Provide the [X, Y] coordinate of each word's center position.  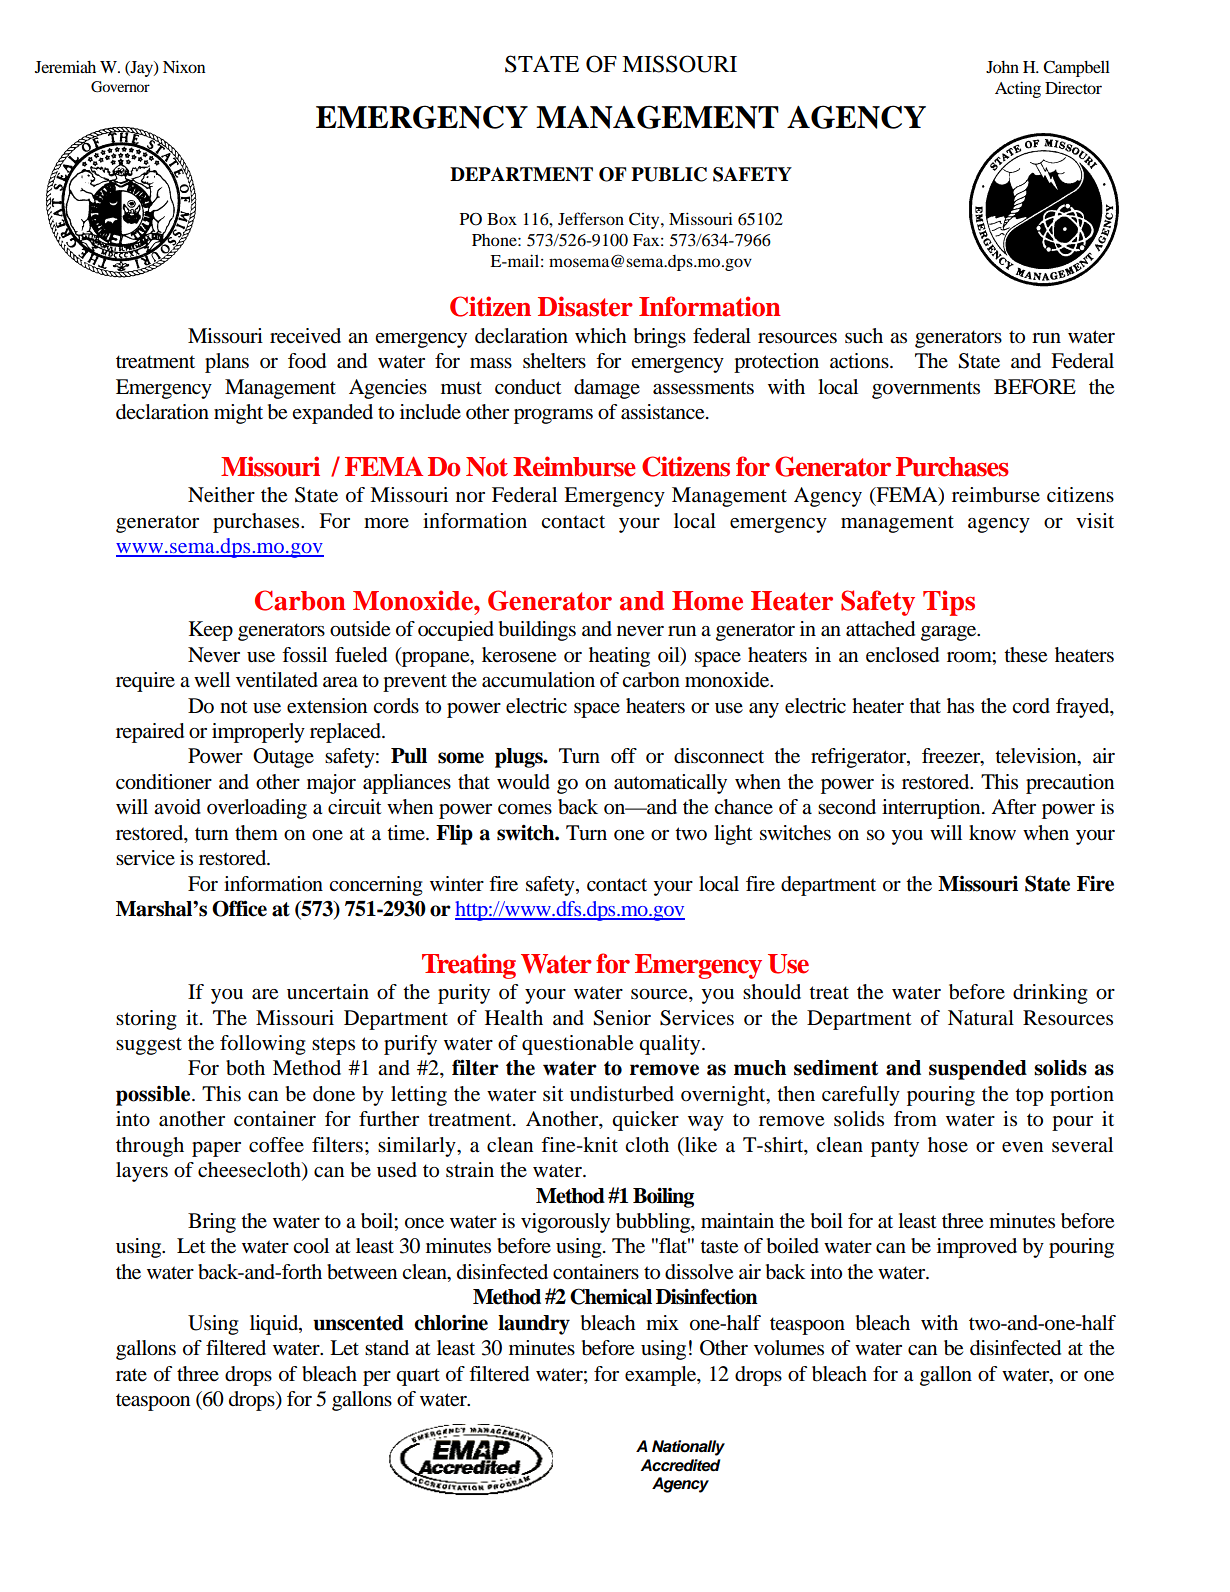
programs [553, 416]
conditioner [164, 782]
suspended [978, 1070]
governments [926, 390]
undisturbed [622, 1094]
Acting [1018, 89]
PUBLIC [669, 174]
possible [154, 1096]
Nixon [184, 66]
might [238, 414]
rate [131, 1374]
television [1037, 757]
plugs [520, 758]
